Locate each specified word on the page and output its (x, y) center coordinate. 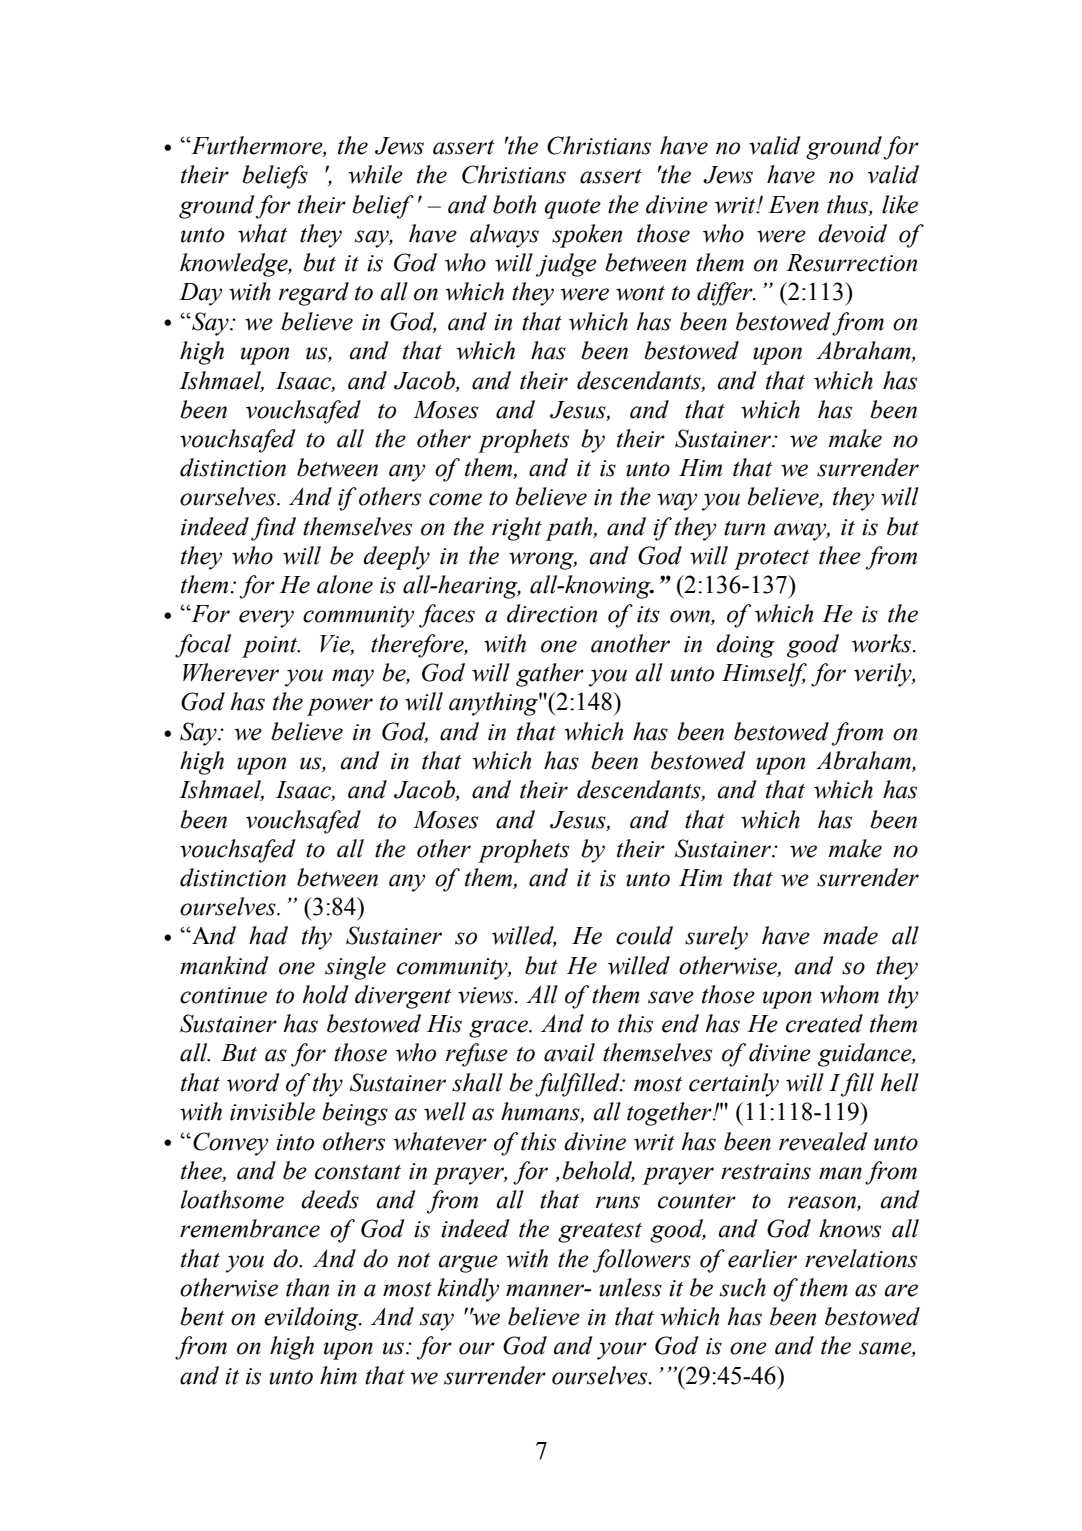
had (268, 935)
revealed (823, 1141)
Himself (764, 675)
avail (569, 1052)
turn (744, 528)
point (271, 647)
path (570, 529)
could (644, 935)
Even (793, 205)
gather (550, 675)
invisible (272, 1111)
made (850, 935)
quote (572, 209)
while (375, 174)
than (307, 1287)
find (273, 529)
